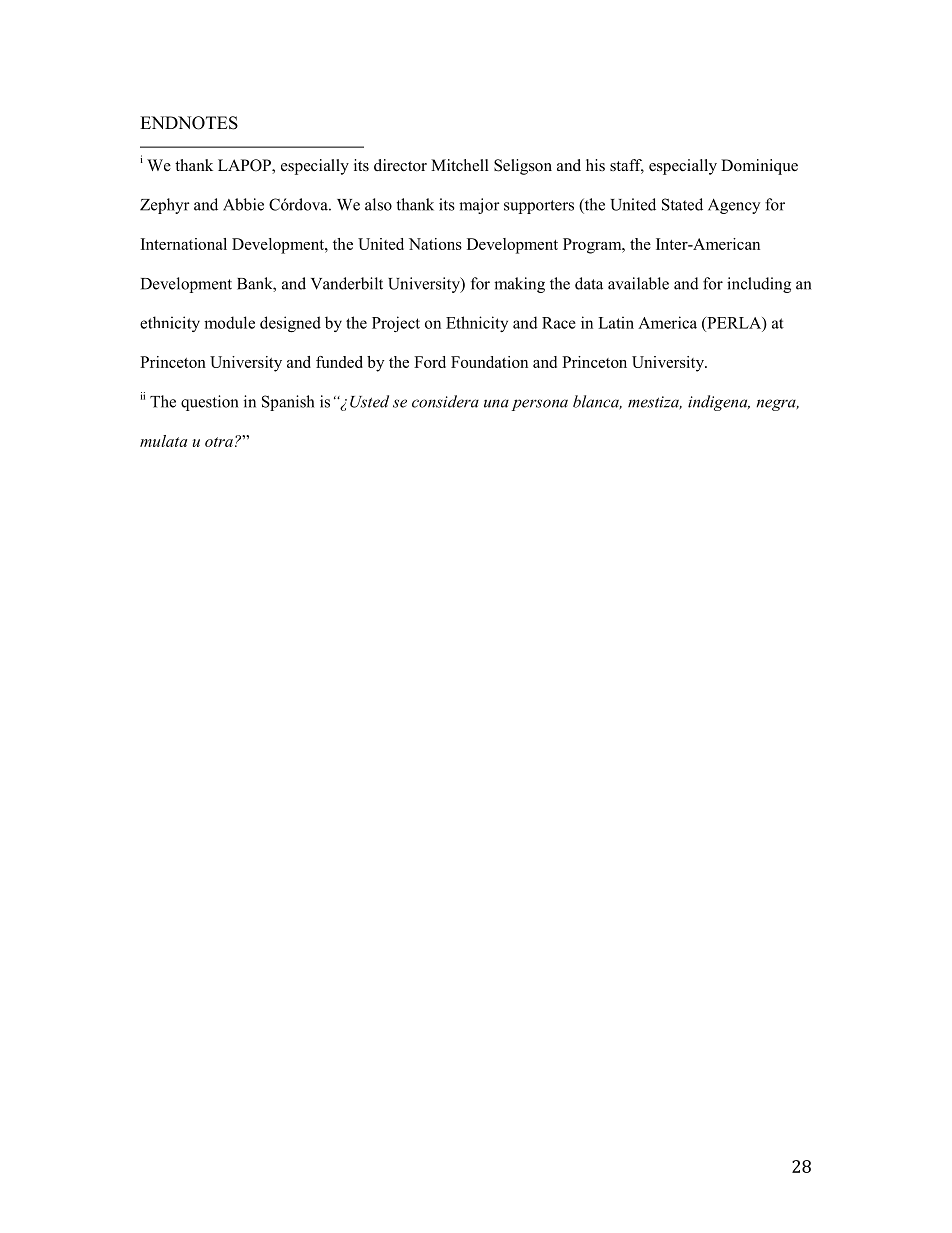 This document has height=1233, width=952. What do you see at coordinates (243, 204) in the document?
I see `Abbie` at bounding box center [243, 204].
